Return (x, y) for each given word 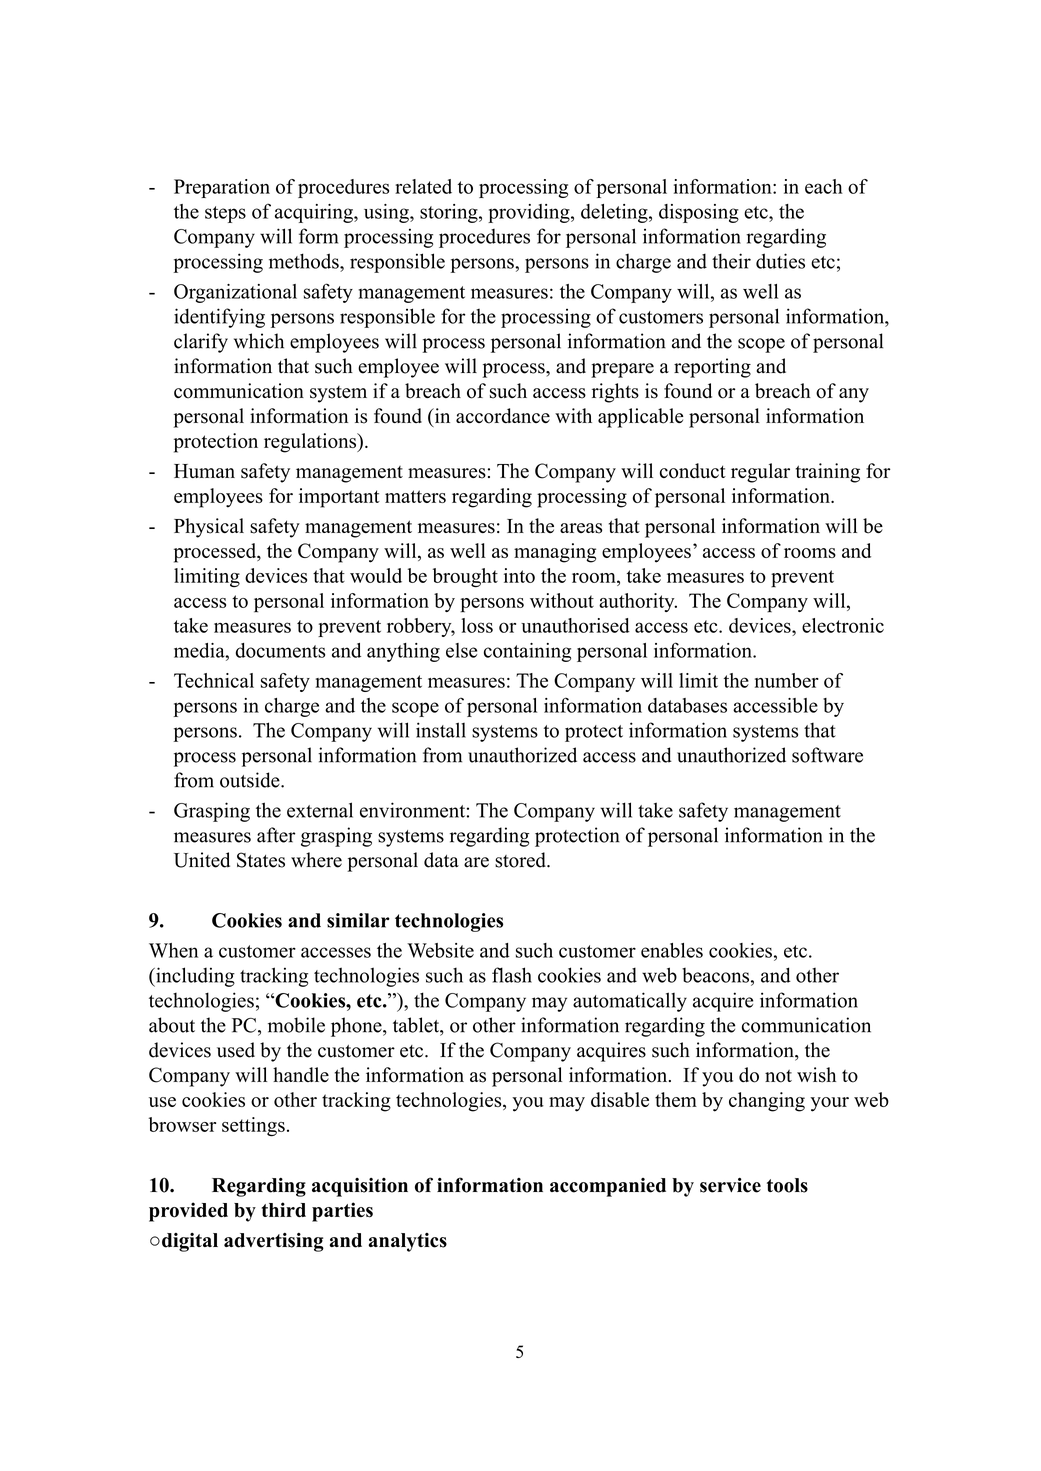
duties (780, 261)
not (778, 1076)
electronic (843, 625)
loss (477, 625)
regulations (311, 443)
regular (760, 473)
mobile (296, 1025)
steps (225, 214)
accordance (503, 416)
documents (280, 650)
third (284, 1209)
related (423, 186)
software (827, 755)
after (276, 835)
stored (521, 860)
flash (512, 975)
